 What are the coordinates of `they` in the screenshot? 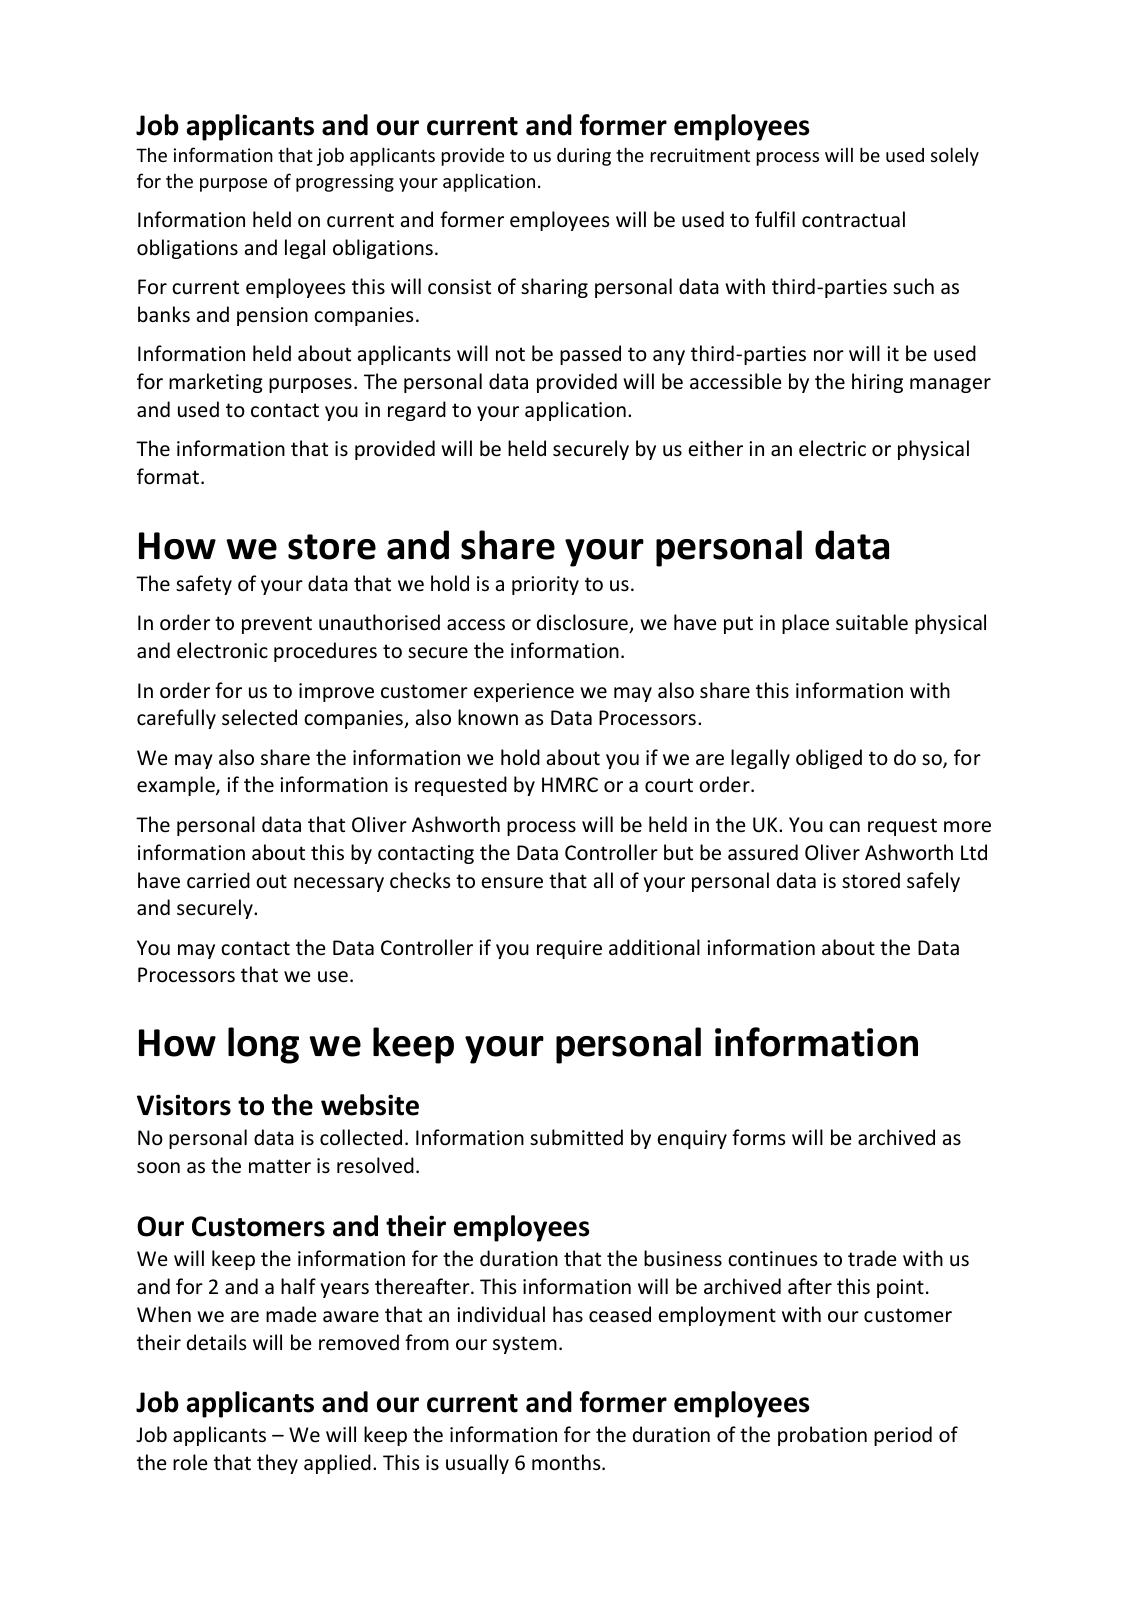 It's located at (277, 1464).
